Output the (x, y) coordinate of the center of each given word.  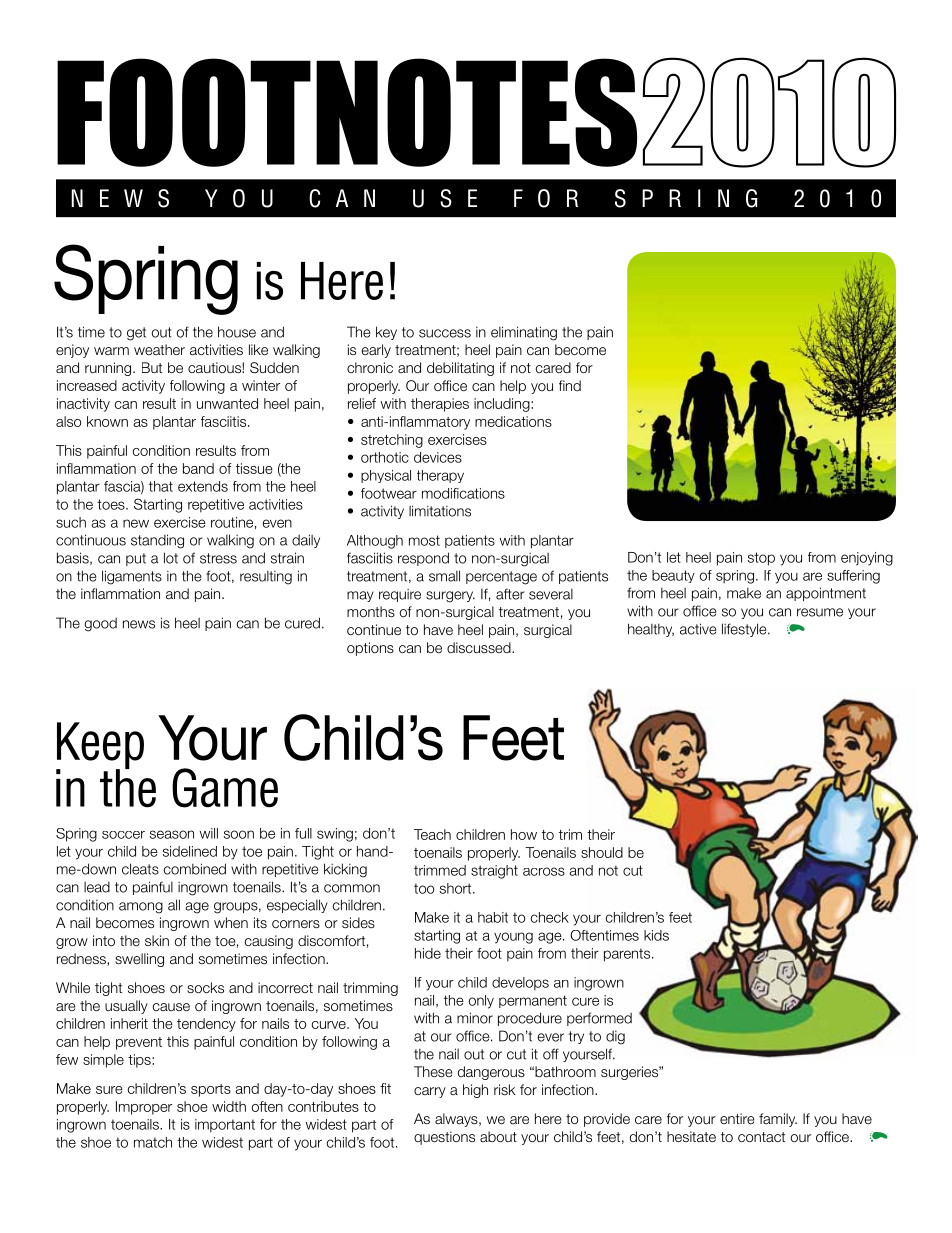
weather (159, 349)
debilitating (460, 369)
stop (761, 559)
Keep (100, 747)
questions (444, 1138)
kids (656, 935)
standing (157, 541)
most (424, 540)
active (698, 629)
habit (493, 917)
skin (157, 940)
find (570, 385)
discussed (480, 647)
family (778, 1120)
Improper (144, 1108)
